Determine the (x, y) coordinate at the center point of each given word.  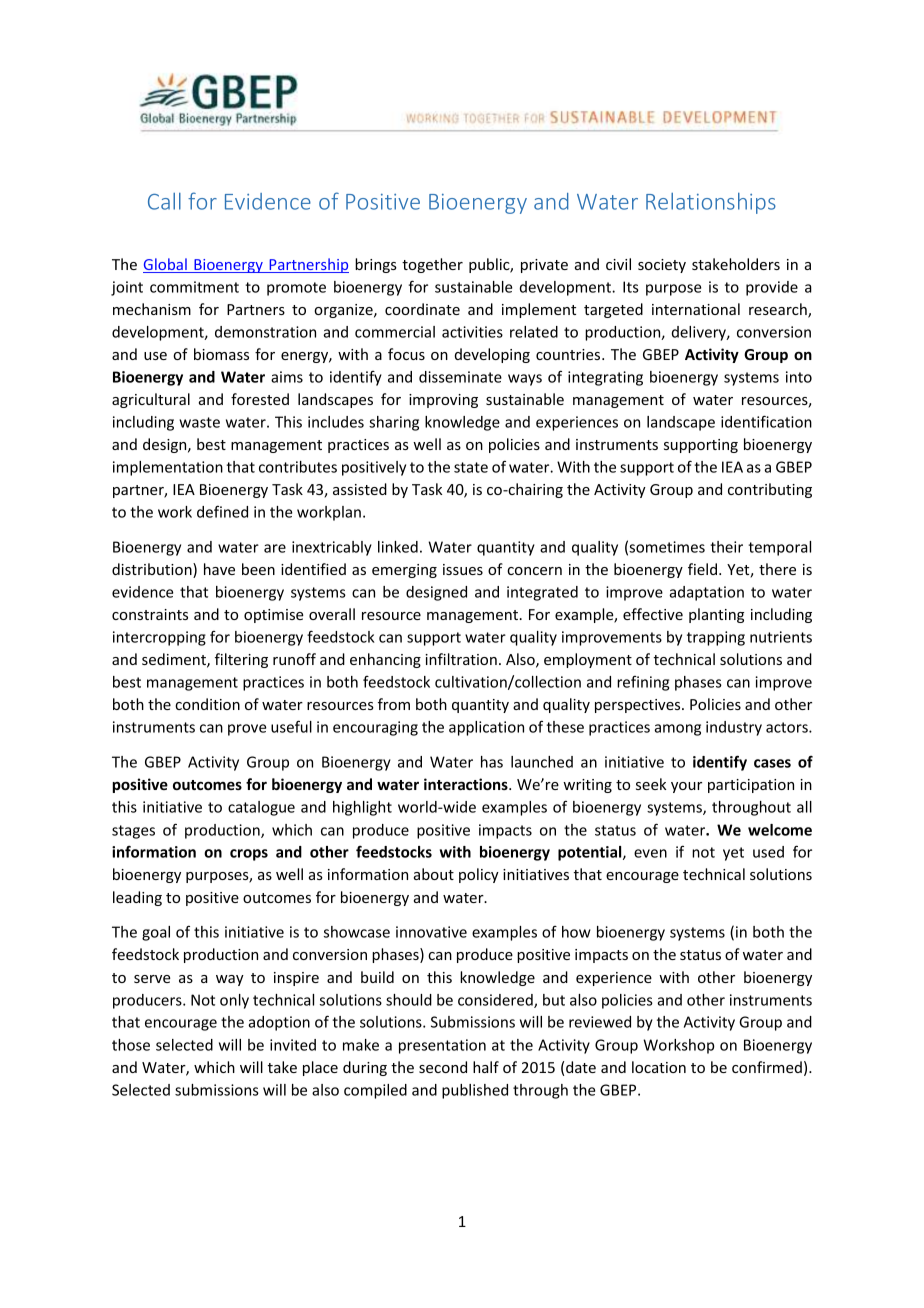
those (131, 1045)
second (443, 1067)
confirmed (767, 1067)
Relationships (711, 203)
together (432, 265)
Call (164, 201)
